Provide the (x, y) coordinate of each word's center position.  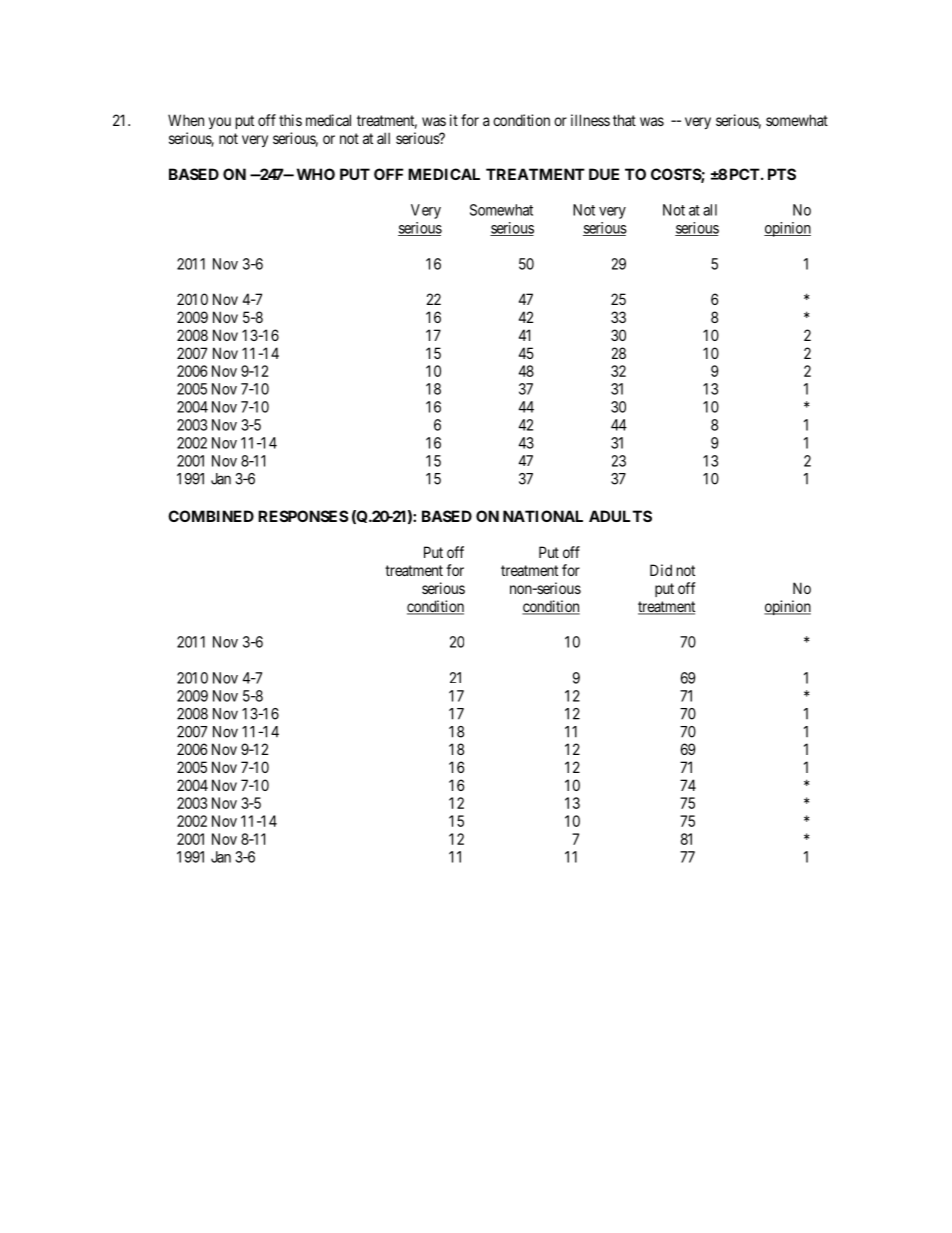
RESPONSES (303, 516)
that (624, 120)
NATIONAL (543, 516)
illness (590, 120)
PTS (782, 174)
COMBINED (211, 516)
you (220, 123)
